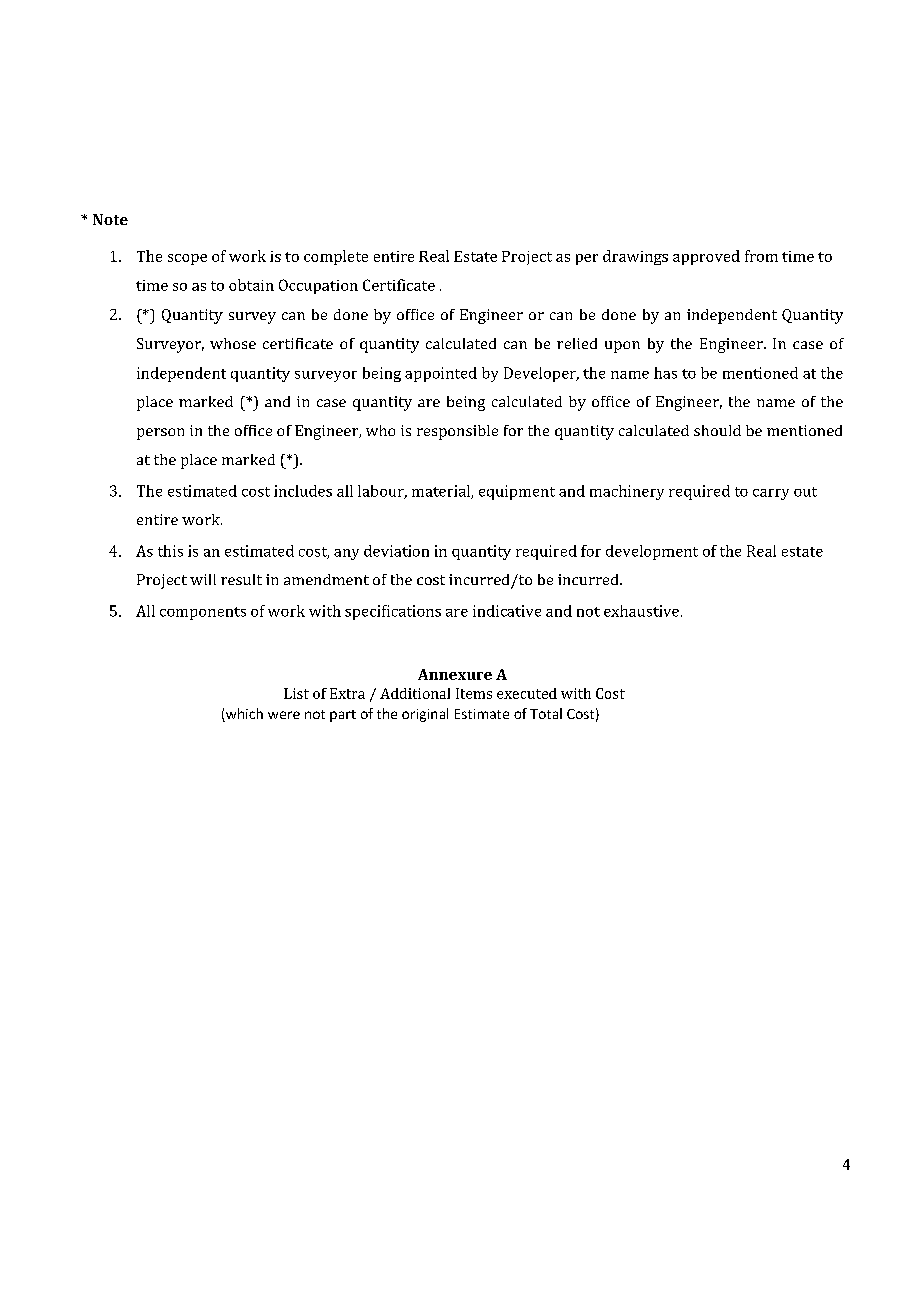 This screenshot has width=924, height=1308. Describe the element at coordinates (546, 713) in the screenshot. I see `Total` at that location.
